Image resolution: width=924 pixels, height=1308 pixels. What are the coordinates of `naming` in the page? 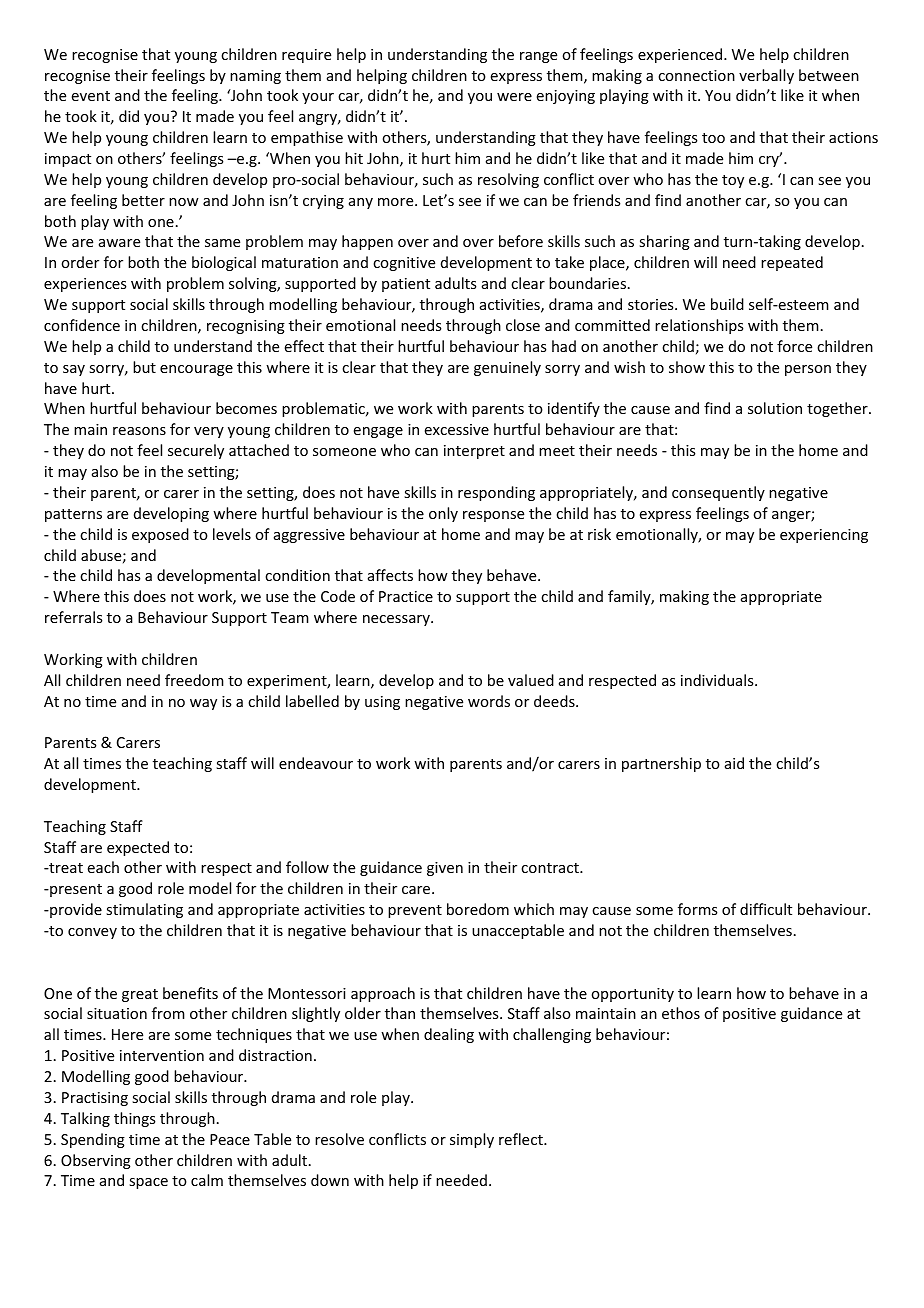 It's located at (255, 77).
